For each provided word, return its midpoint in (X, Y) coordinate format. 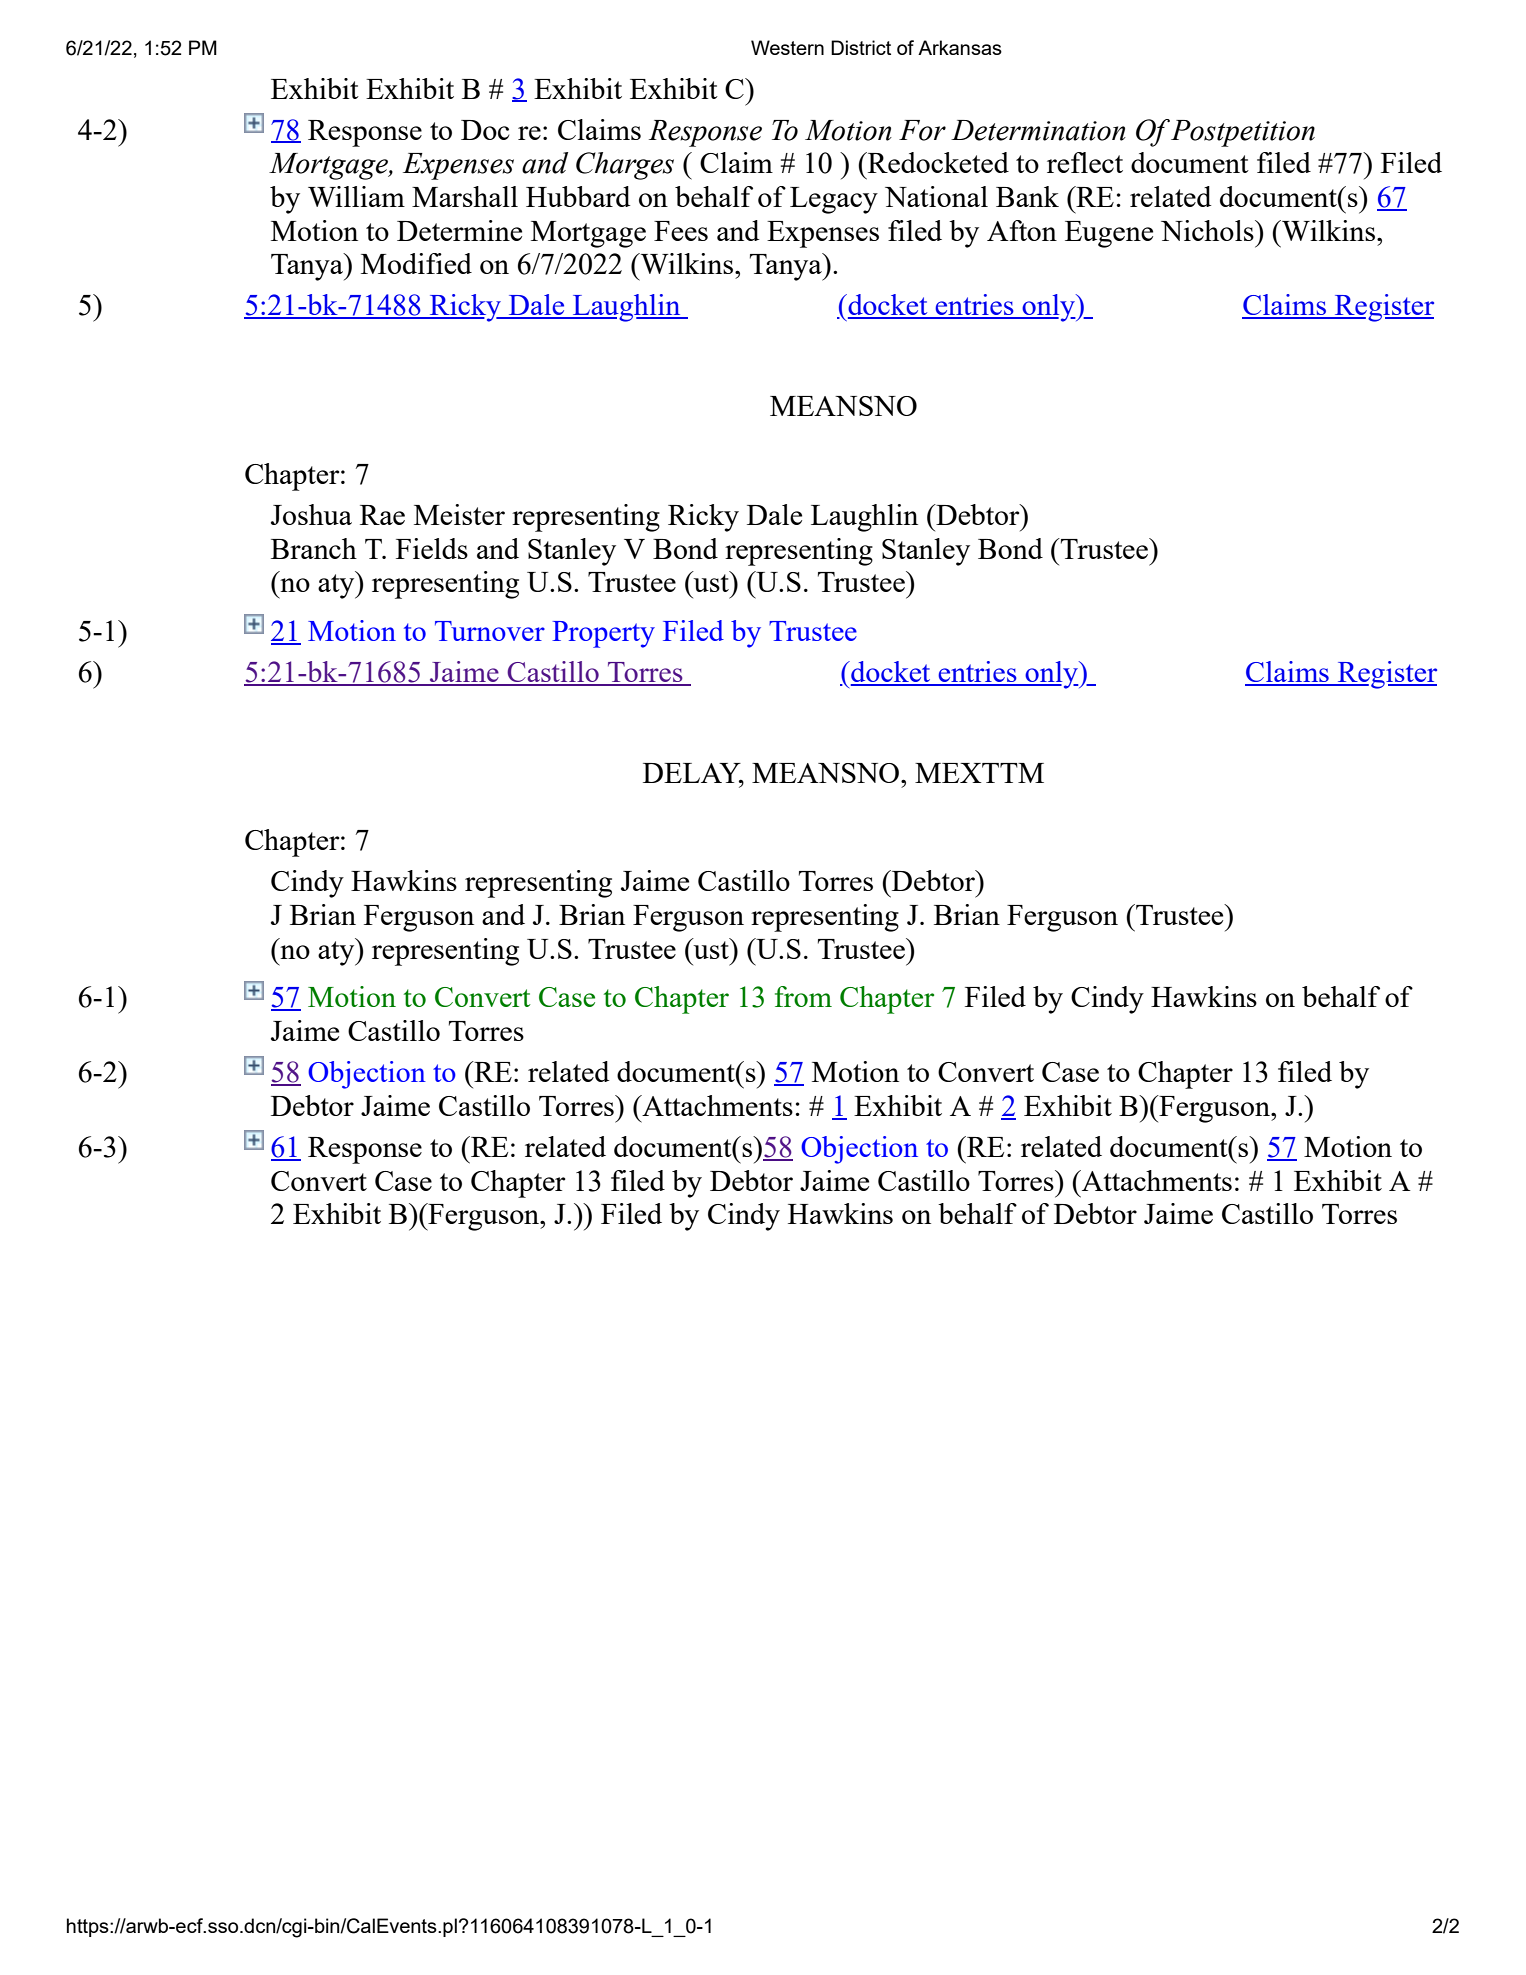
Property (603, 634)
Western (787, 47)
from (803, 996)
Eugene (1109, 234)
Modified (416, 263)
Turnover (490, 631)
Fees (681, 231)
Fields (432, 548)
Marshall (465, 196)
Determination (1038, 130)
